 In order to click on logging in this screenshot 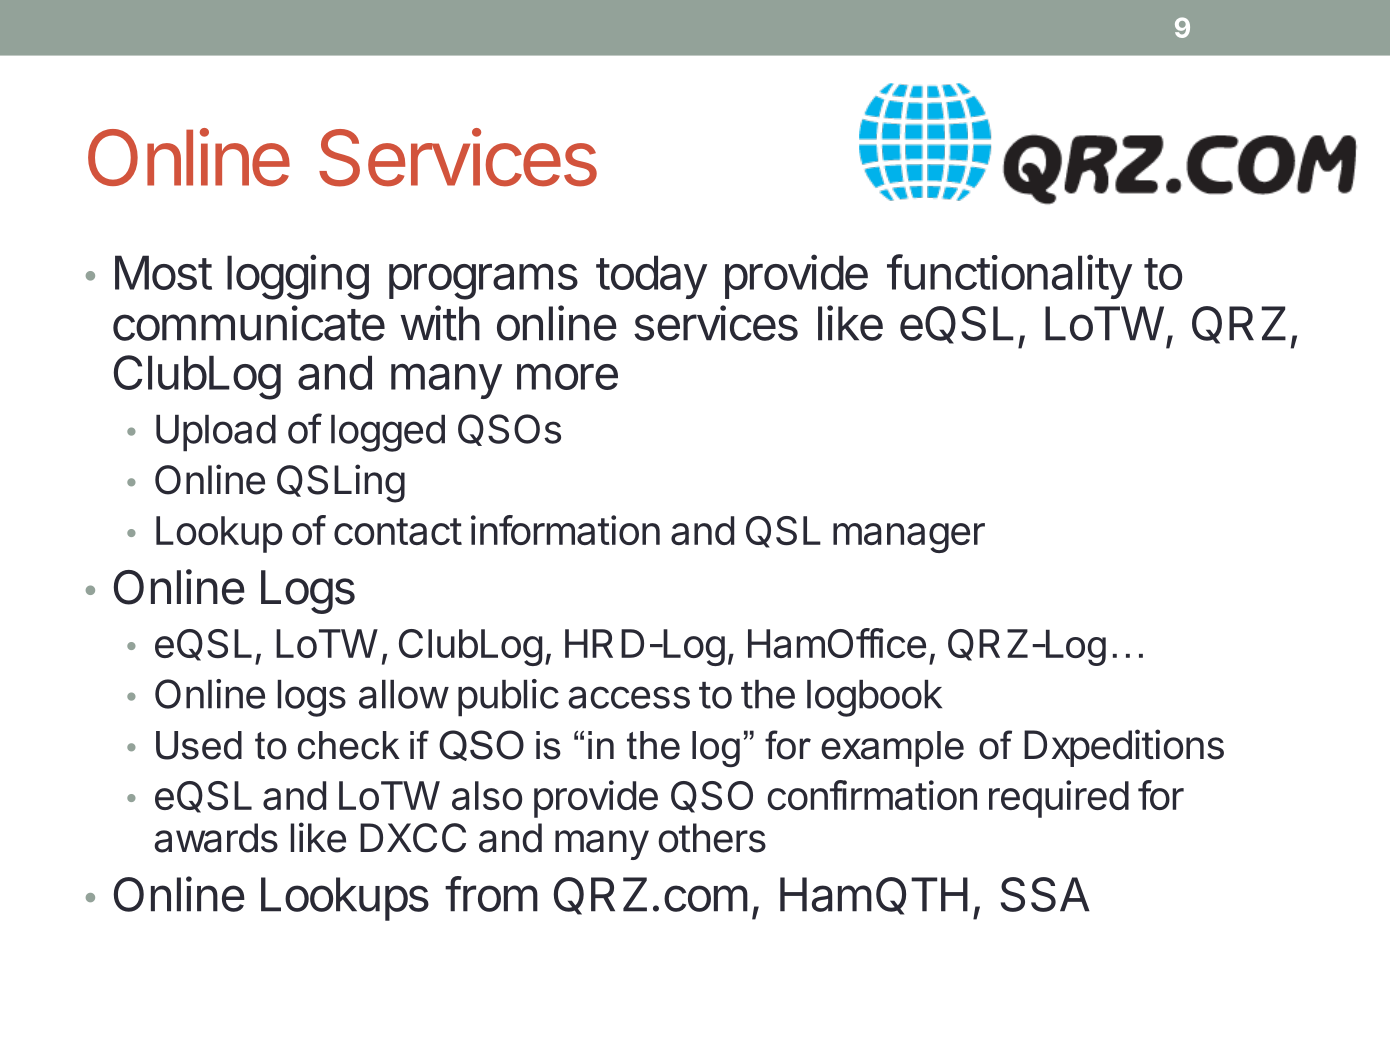, I will do `click(298, 277)`.
